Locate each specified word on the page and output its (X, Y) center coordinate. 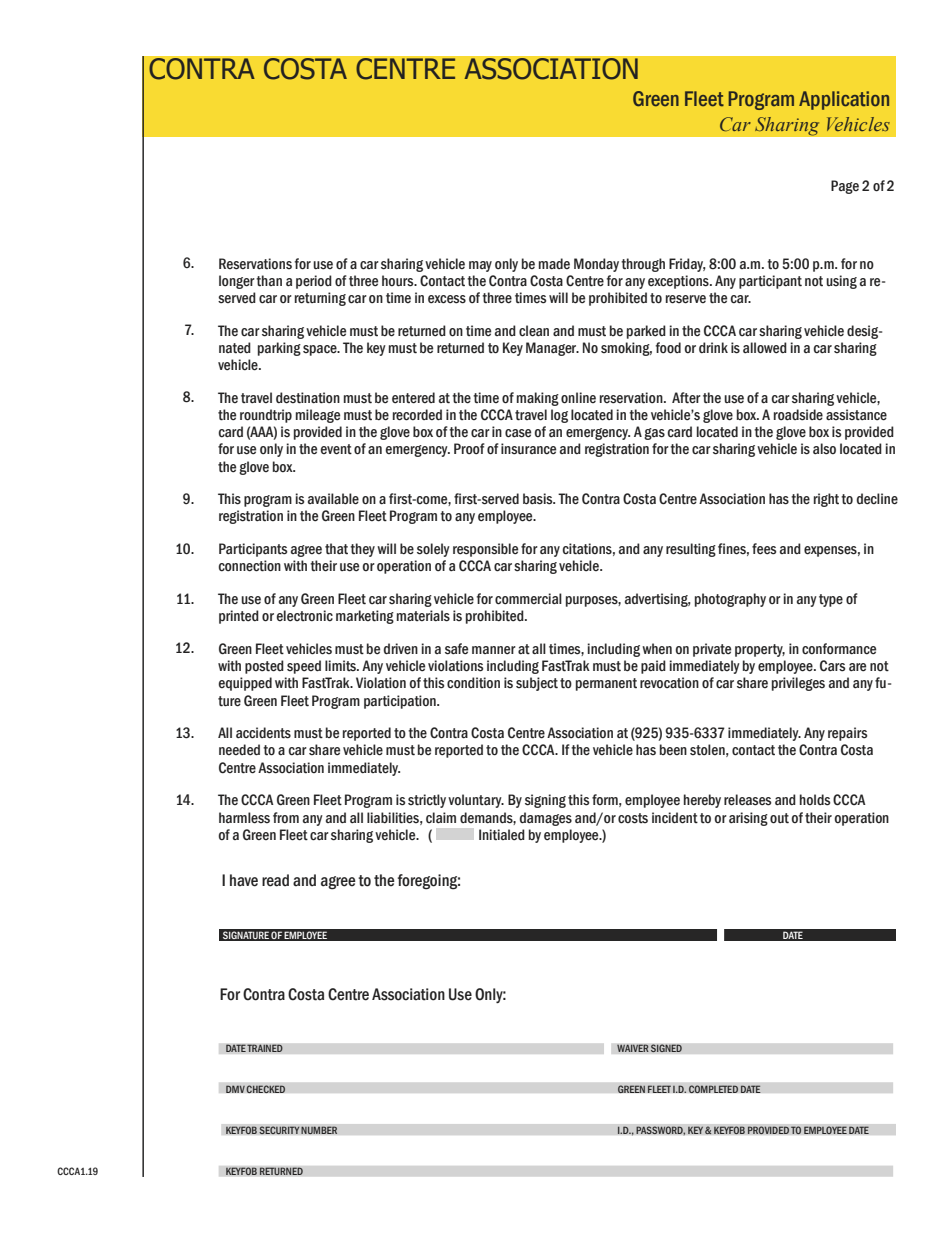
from (286, 817)
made (554, 263)
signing (545, 801)
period (314, 282)
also (824, 449)
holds (815, 800)
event (336, 449)
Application (844, 100)
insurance (528, 449)
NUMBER (319, 1130)
